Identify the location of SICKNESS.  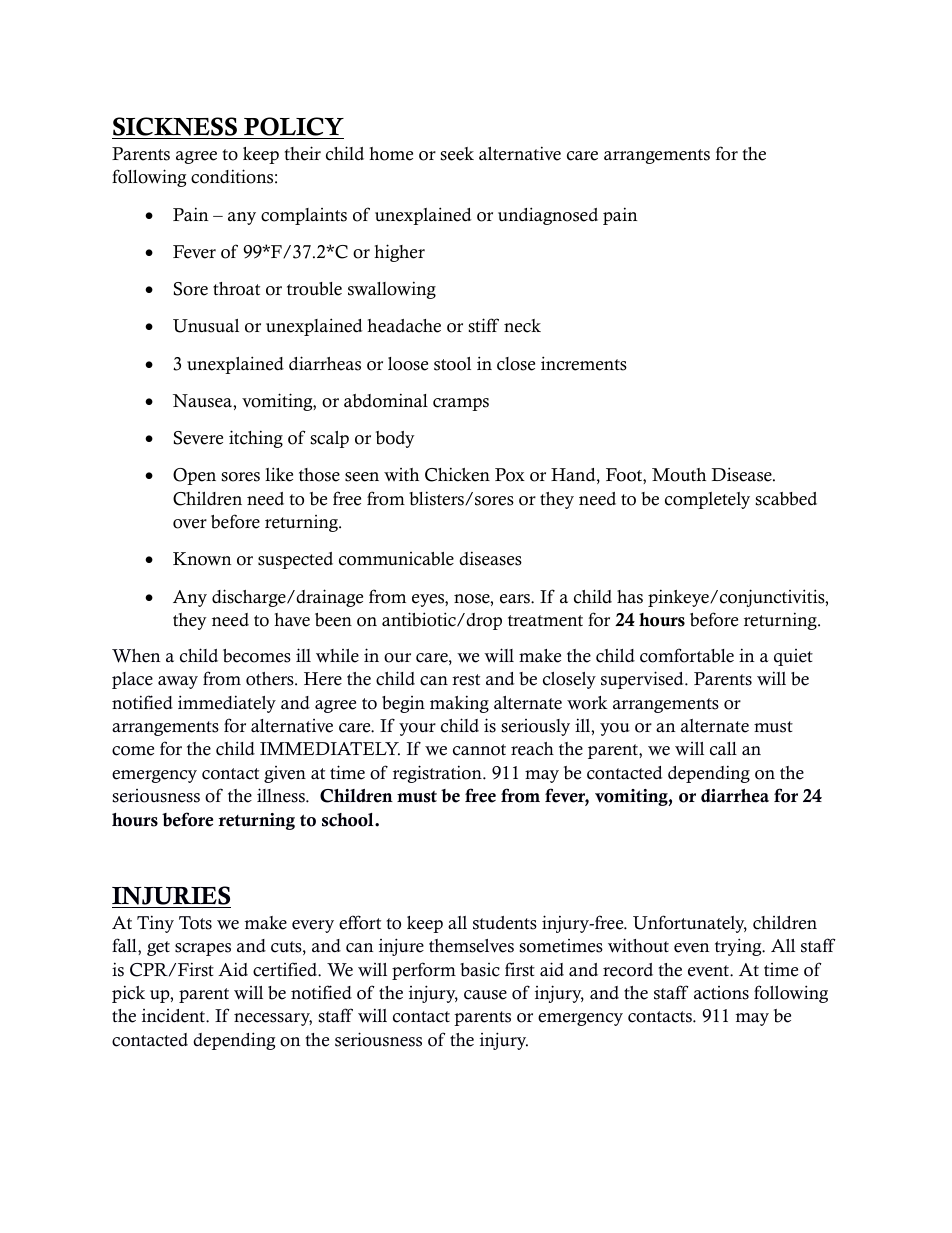
(175, 128).
